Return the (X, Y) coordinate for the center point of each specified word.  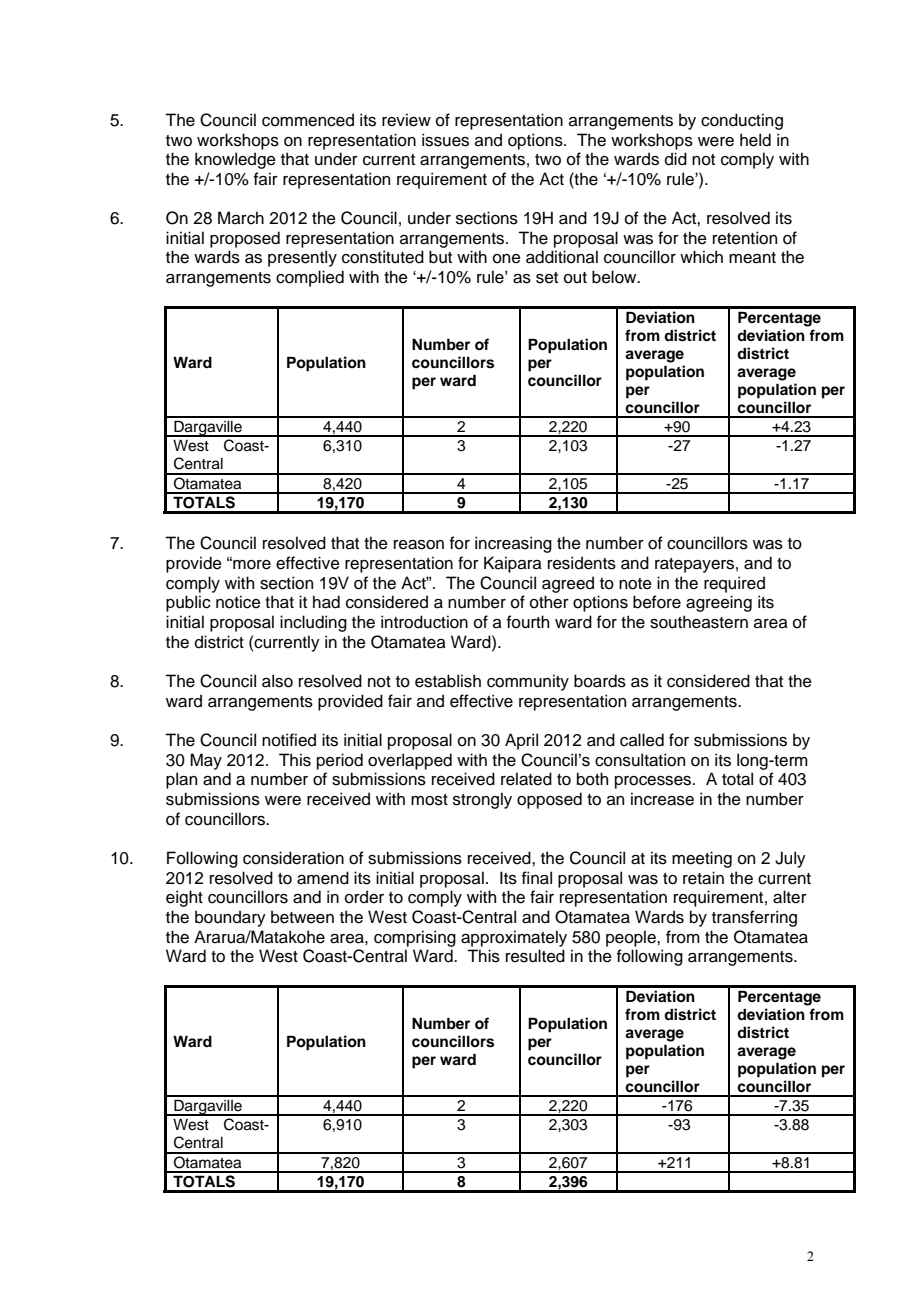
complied (310, 278)
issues (445, 140)
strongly (482, 800)
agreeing (719, 603)
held (755, 140)
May (206, 761)
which (701, 257)
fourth (528, 622)
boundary (230, 918)
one (507, 259)
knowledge (235, 160)
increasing (513, 544)
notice (238, 602)
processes (654, 782)
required (734, 584)
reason (419, 545)
